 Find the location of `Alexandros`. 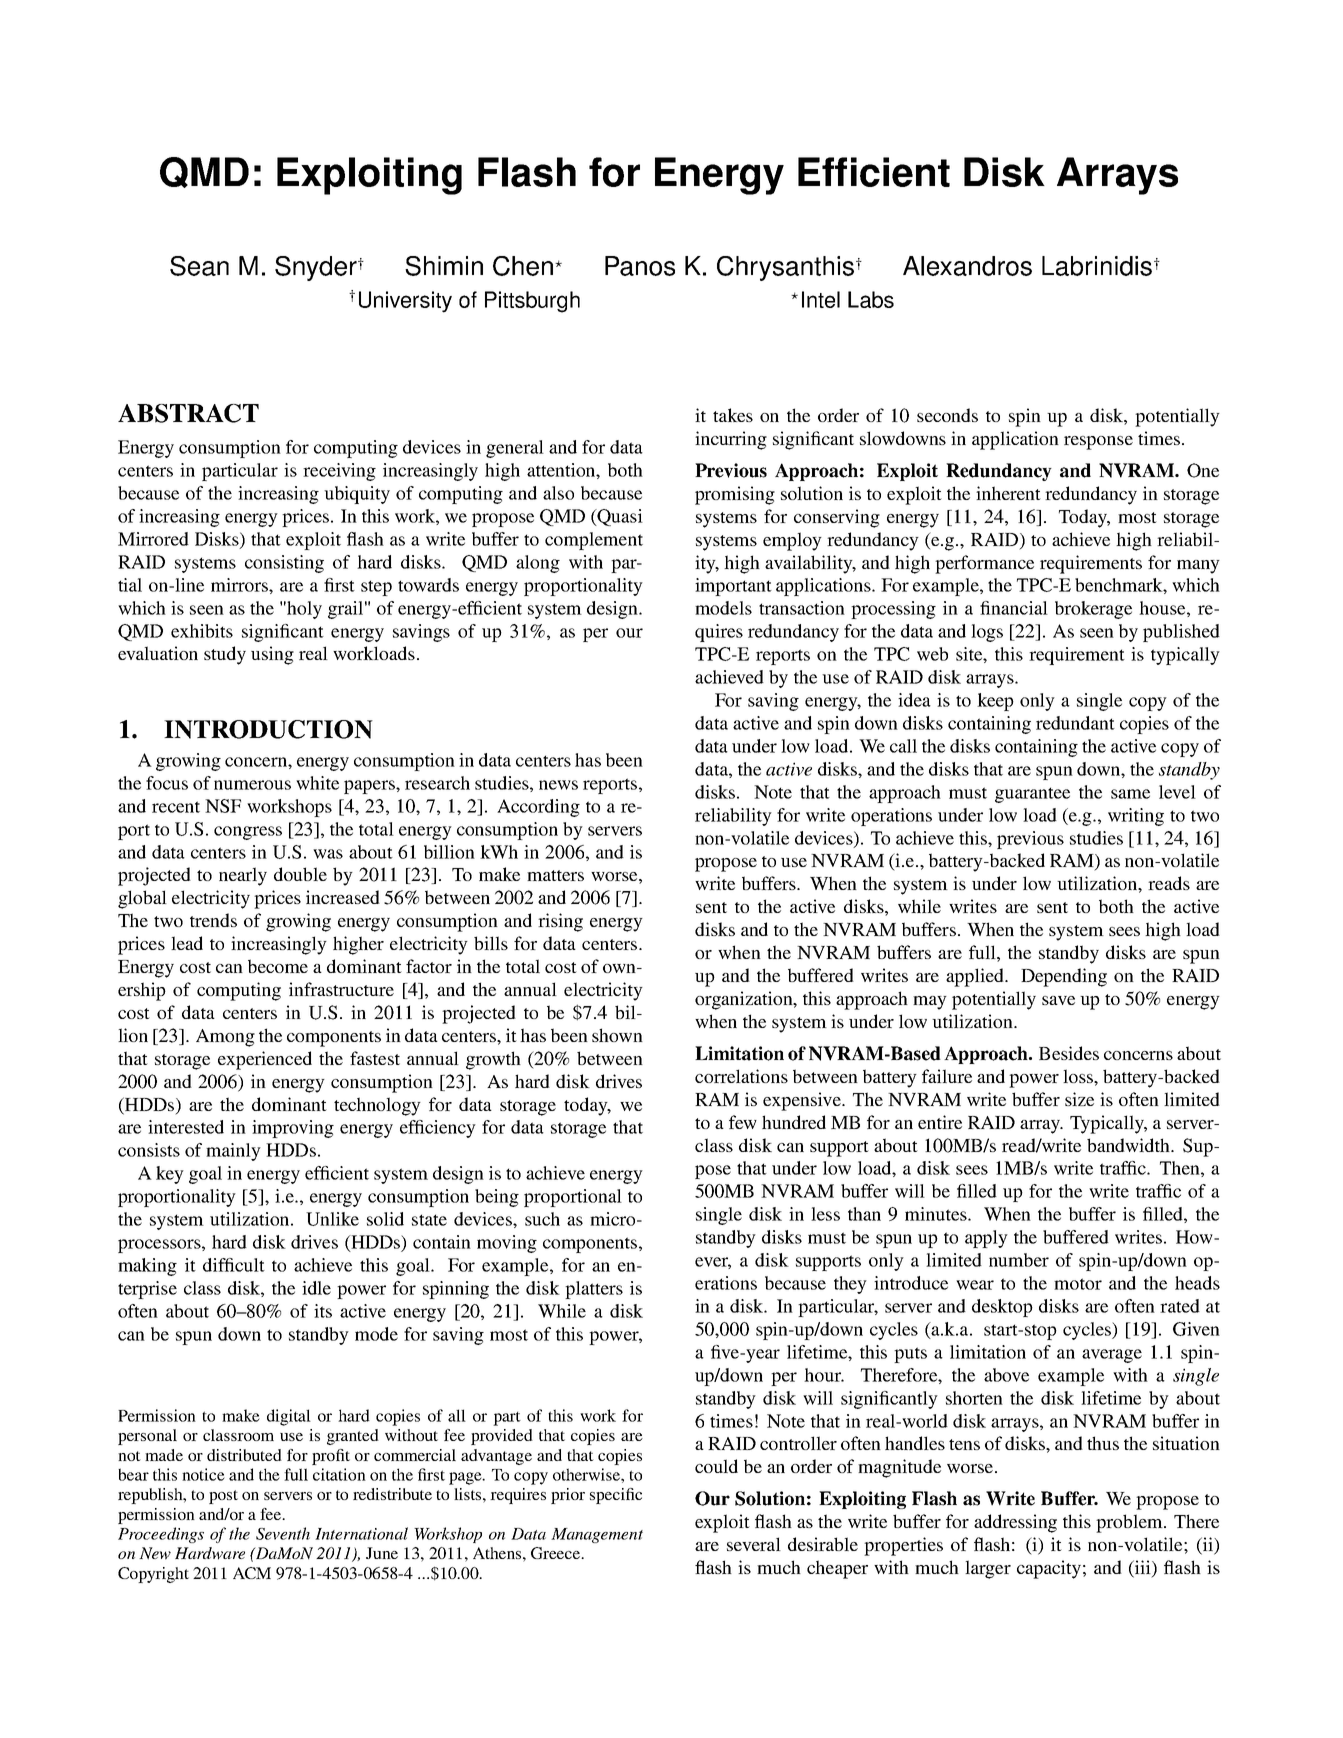

Alexandros is located at coordinates (967, 266).
